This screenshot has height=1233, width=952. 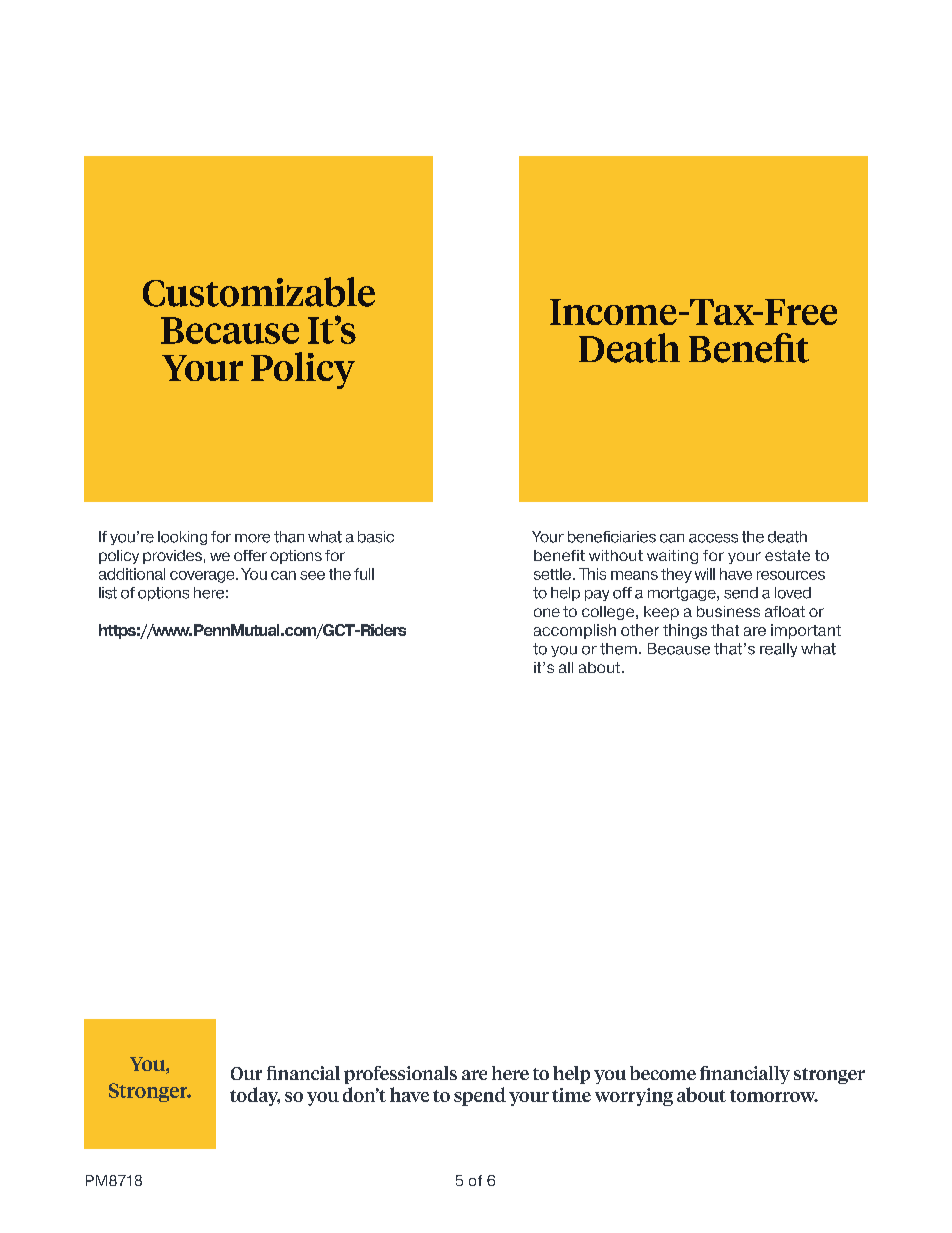 What do you see at coordinates (705, 574) in the screenshot?
I see `will` at bounding box center [705, 574].
